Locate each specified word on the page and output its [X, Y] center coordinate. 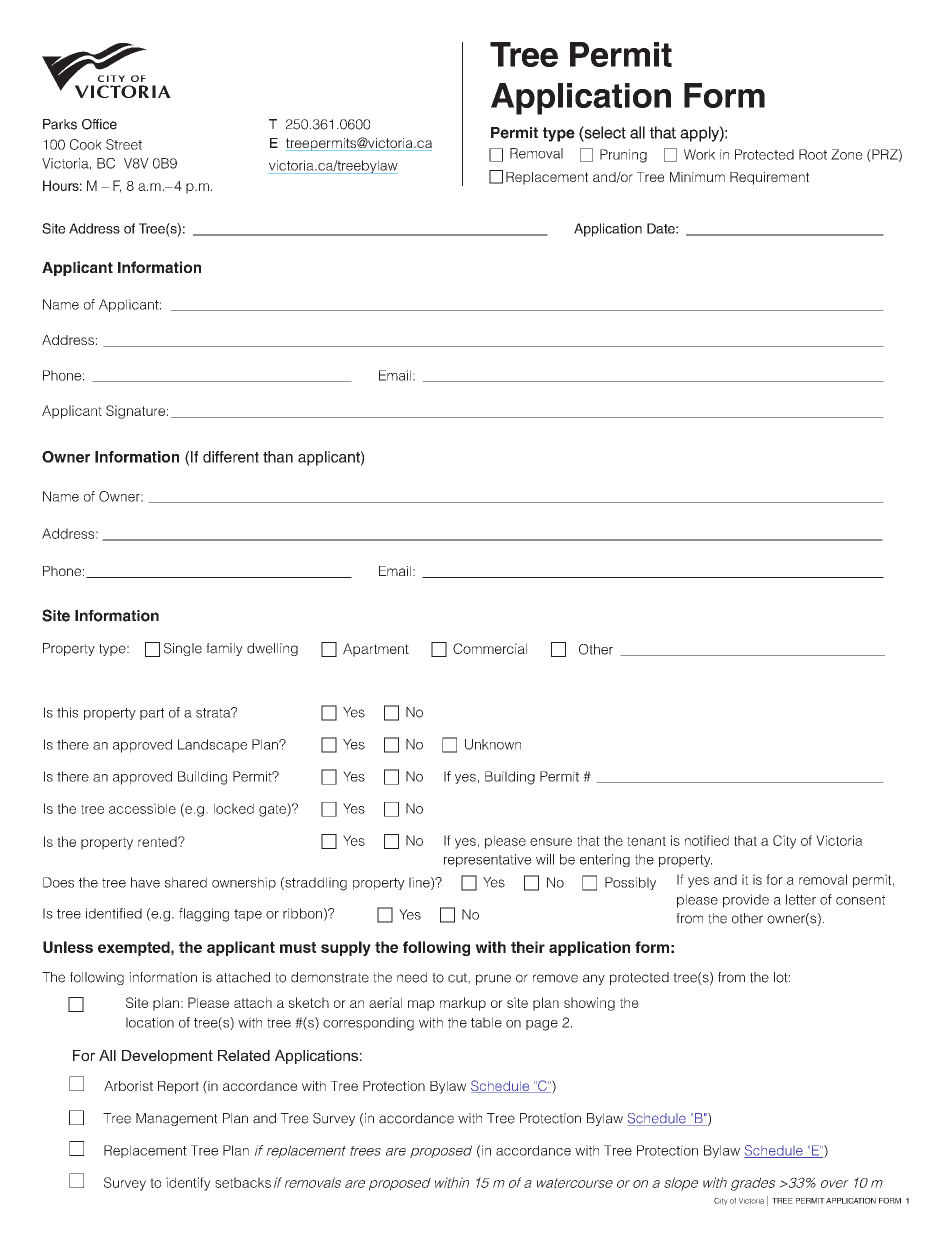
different [231, 457]
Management [177, 1119]
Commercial [490, 648]
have [145, 882]
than [278, 457]
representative [487, 860]
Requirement [769, 178]
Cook [86, 144]
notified [707, 840]
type [559, 134]
